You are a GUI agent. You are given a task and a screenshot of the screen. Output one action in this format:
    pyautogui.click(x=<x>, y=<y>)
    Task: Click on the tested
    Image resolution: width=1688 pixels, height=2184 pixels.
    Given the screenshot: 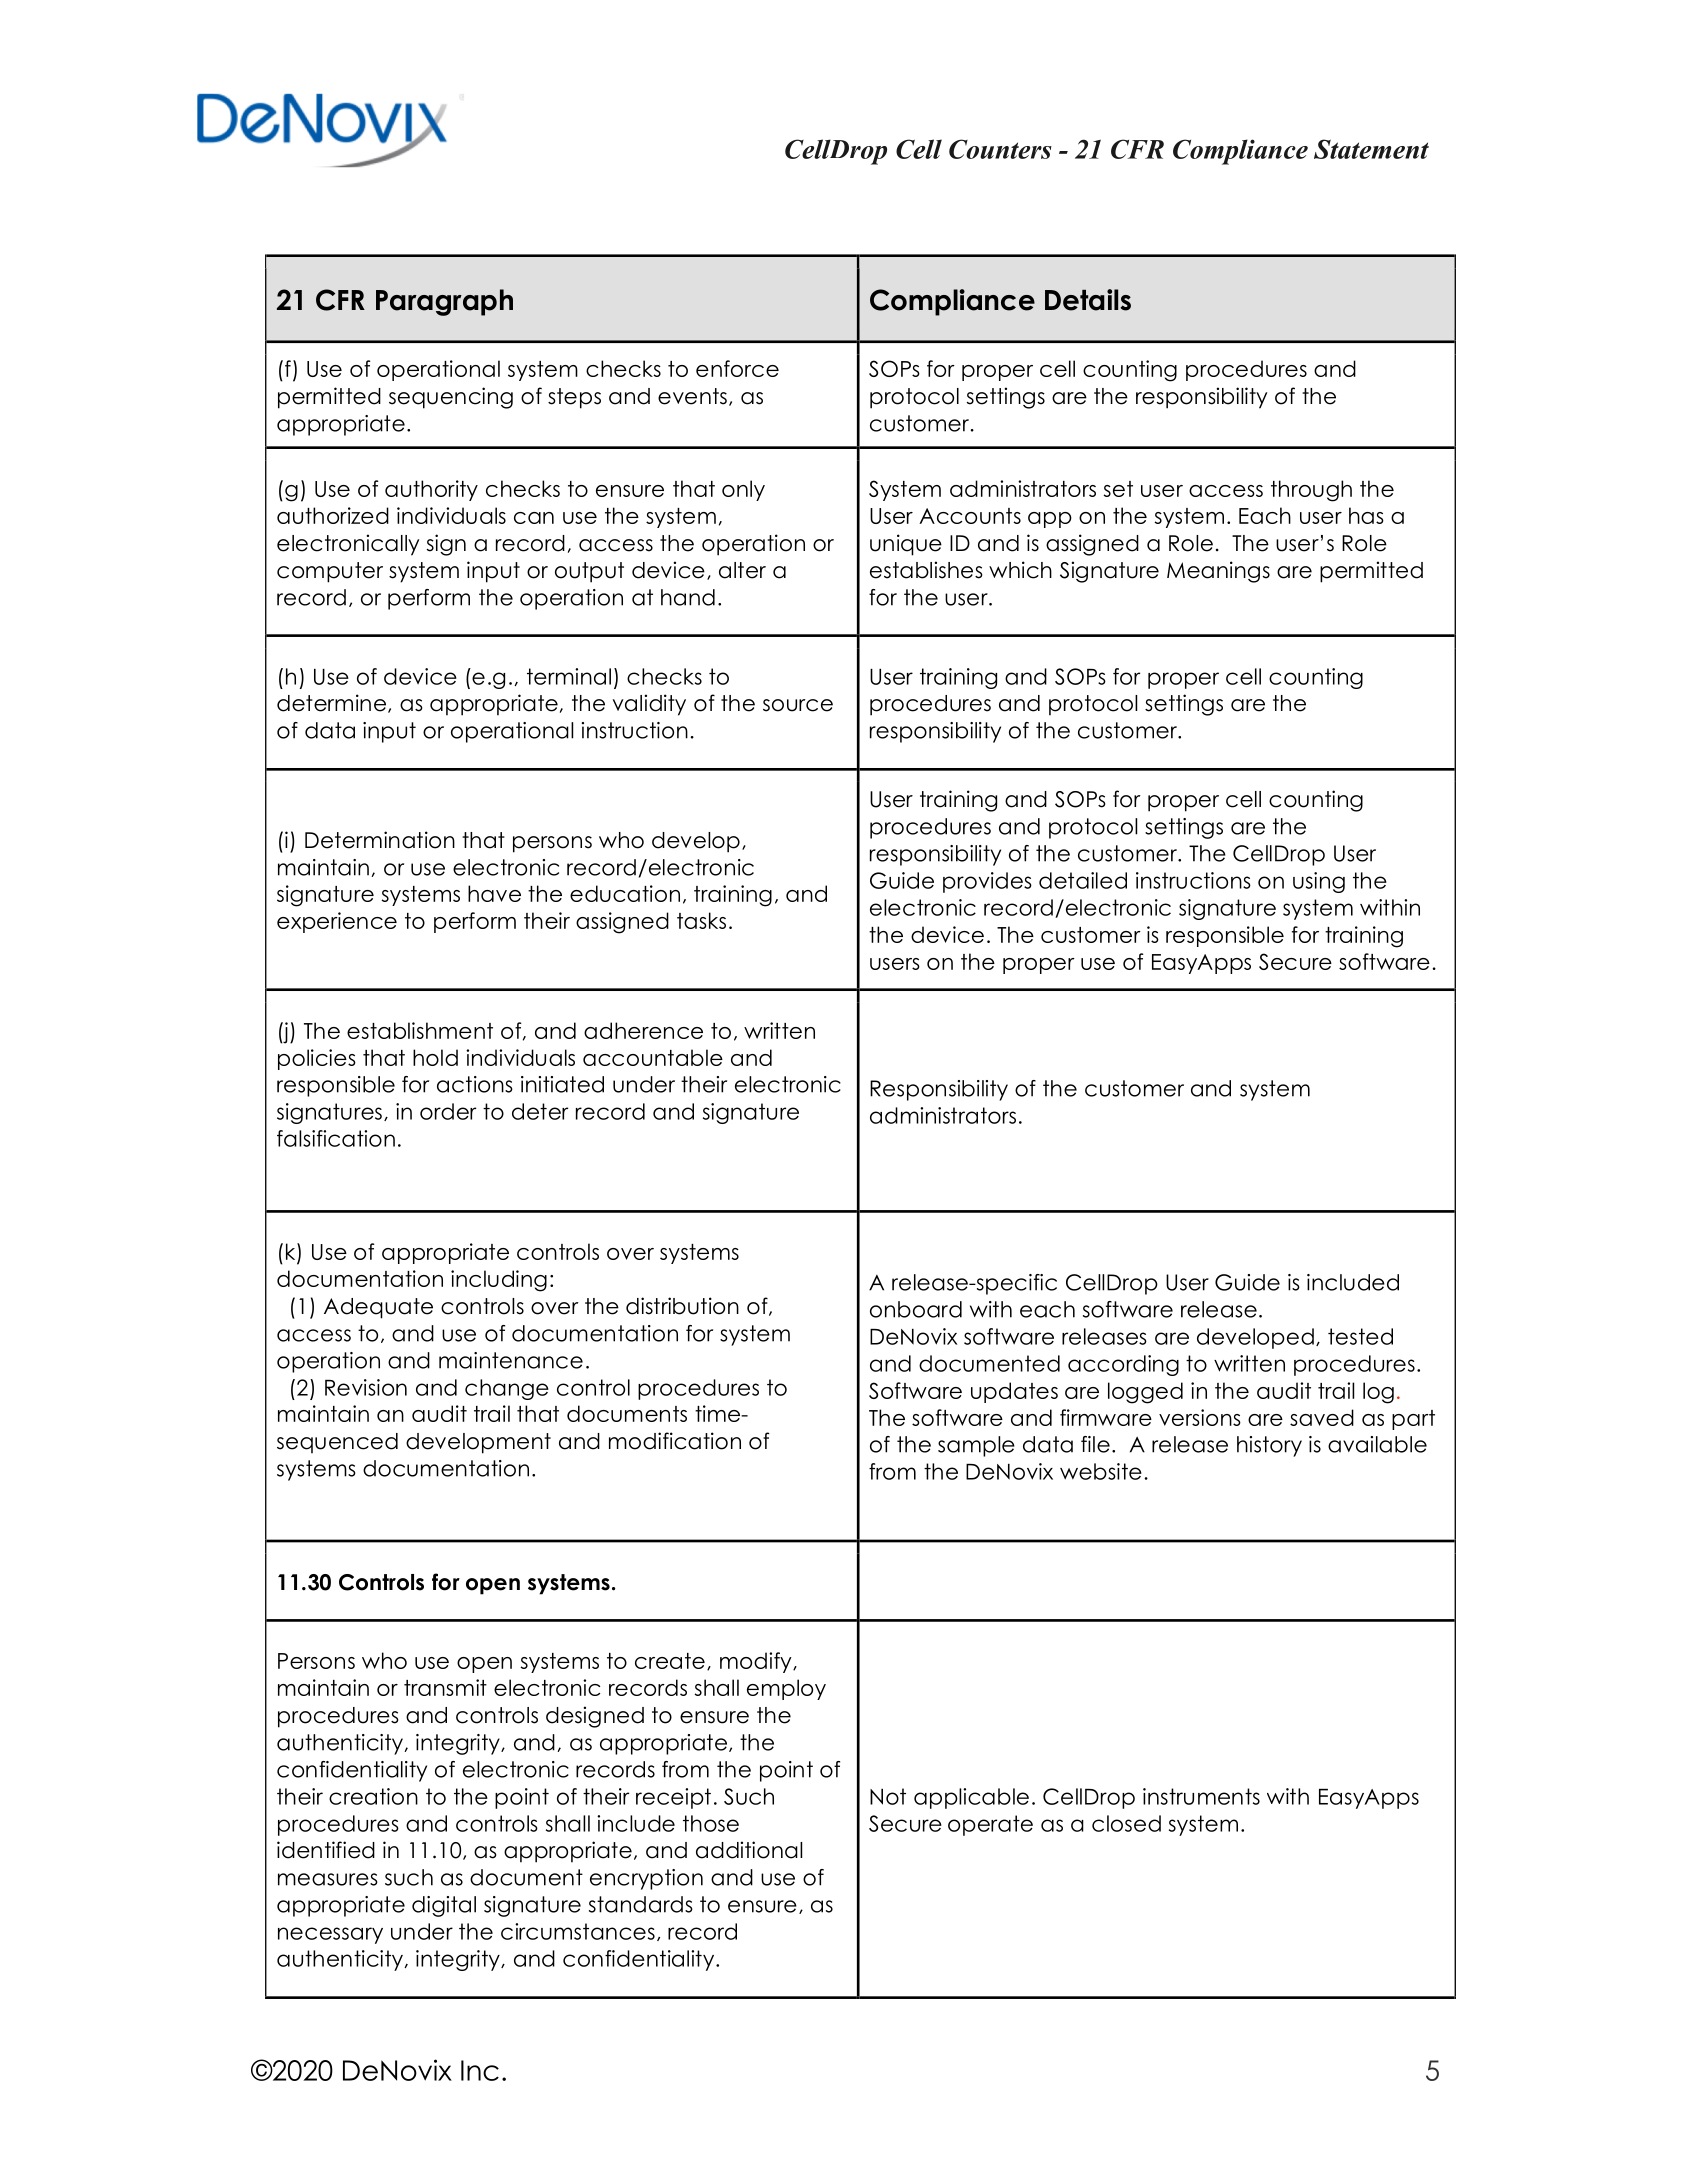 What is the action you would take?
    pyautogui.click(x=1360, y=1336)
